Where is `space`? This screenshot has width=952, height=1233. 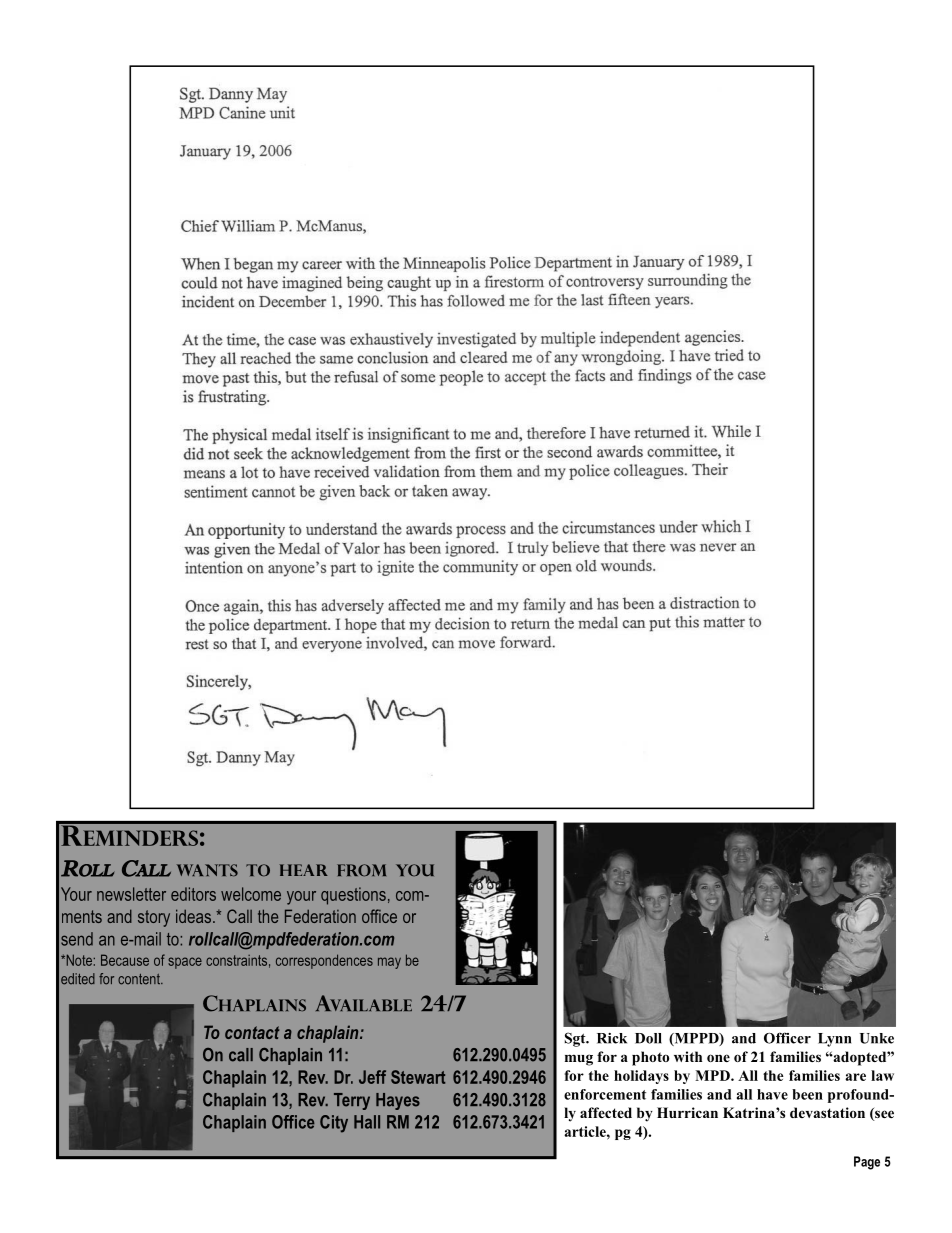 space is located at coordinates (185, 963).
